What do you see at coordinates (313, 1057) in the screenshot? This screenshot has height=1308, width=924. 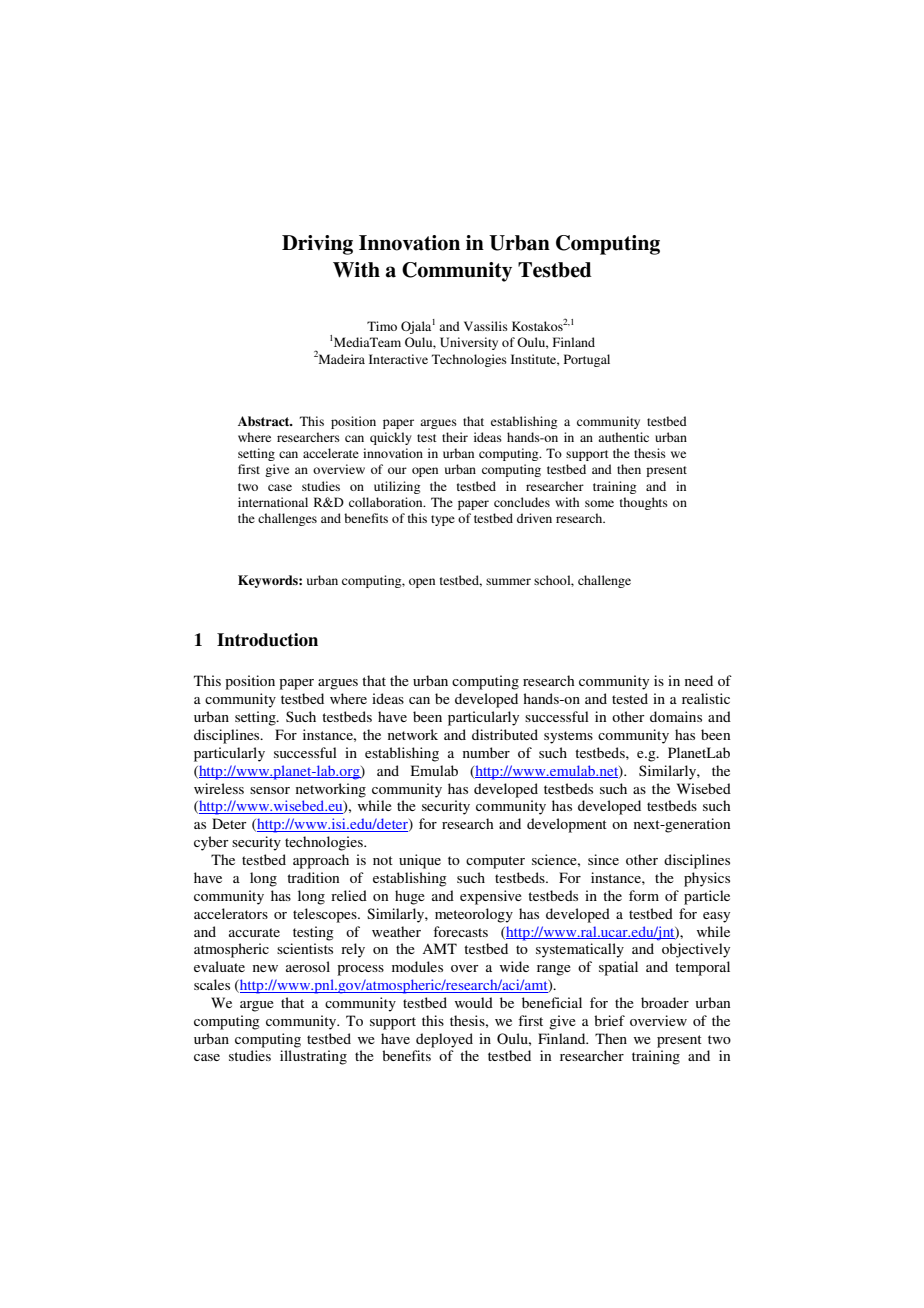 I see `illustrating` at bounding box center [313, 1057].
